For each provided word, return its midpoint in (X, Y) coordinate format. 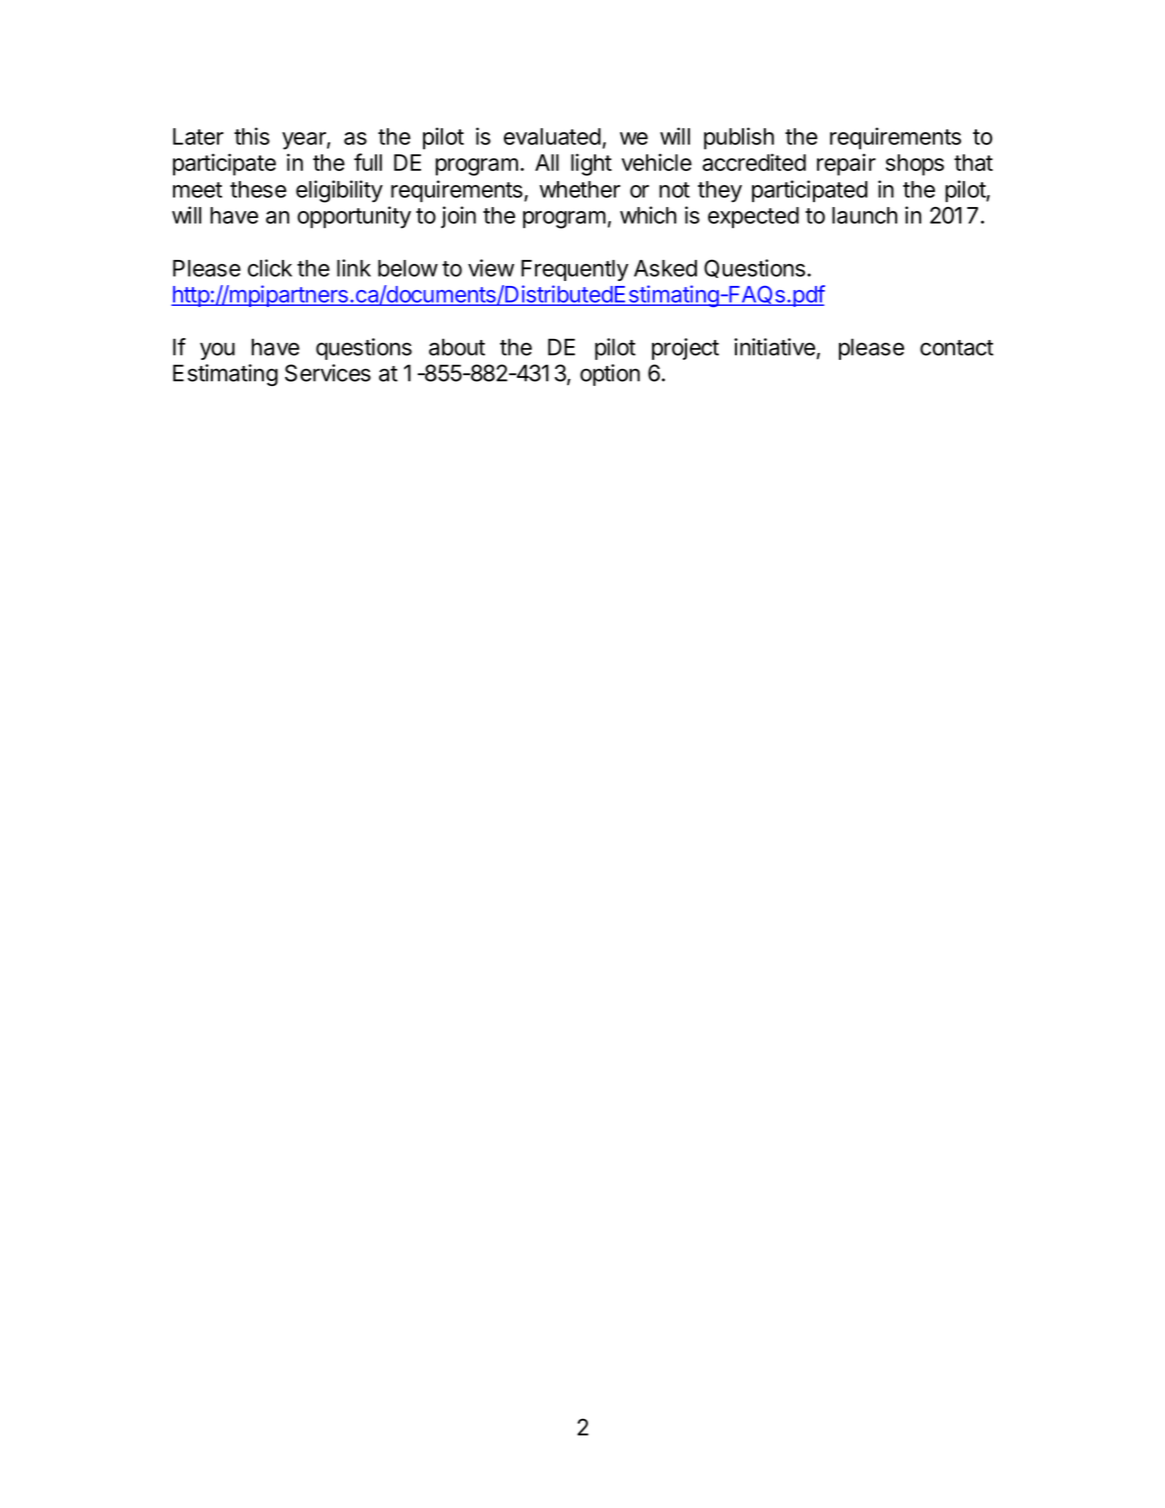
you (217, 351)
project (685, 349)
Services (328, 373)
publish (739, 138)
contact (957, 348)
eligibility (339, 191)
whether (579, 189)
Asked (665, 268)
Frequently (574, 270)
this (252, 136)
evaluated (552, 136)
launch (864, 215)
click (270, 268)
